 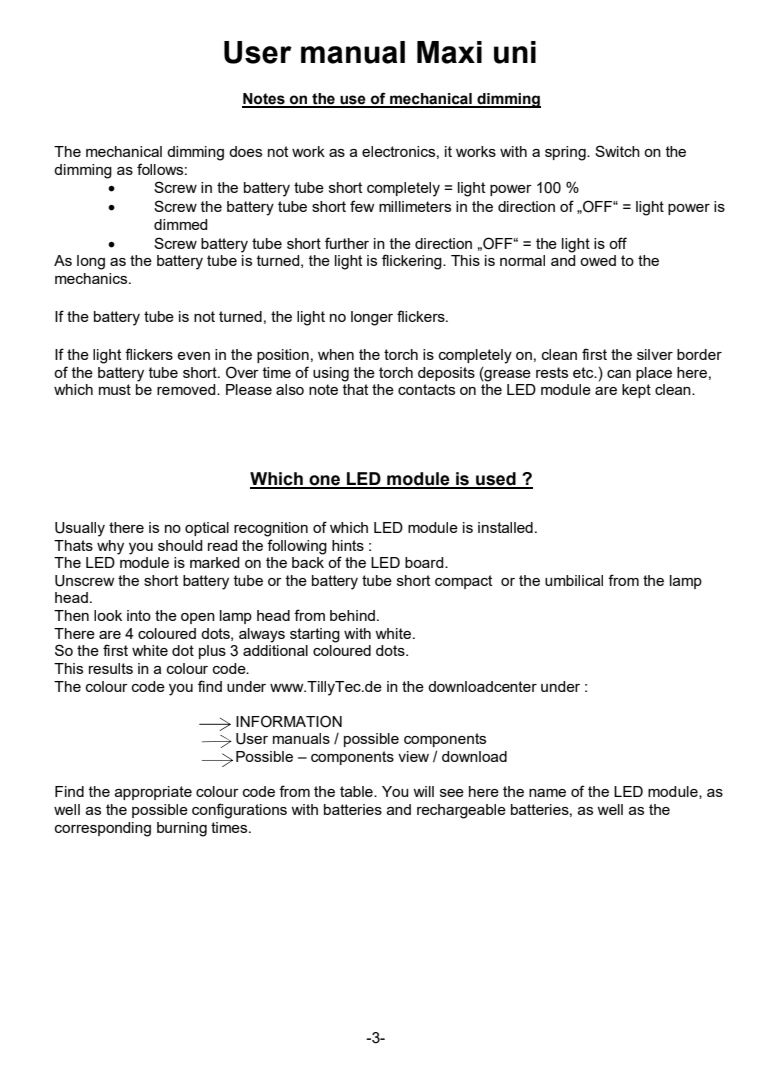 I want to click on appropriate, so click(x=153, y=793).
